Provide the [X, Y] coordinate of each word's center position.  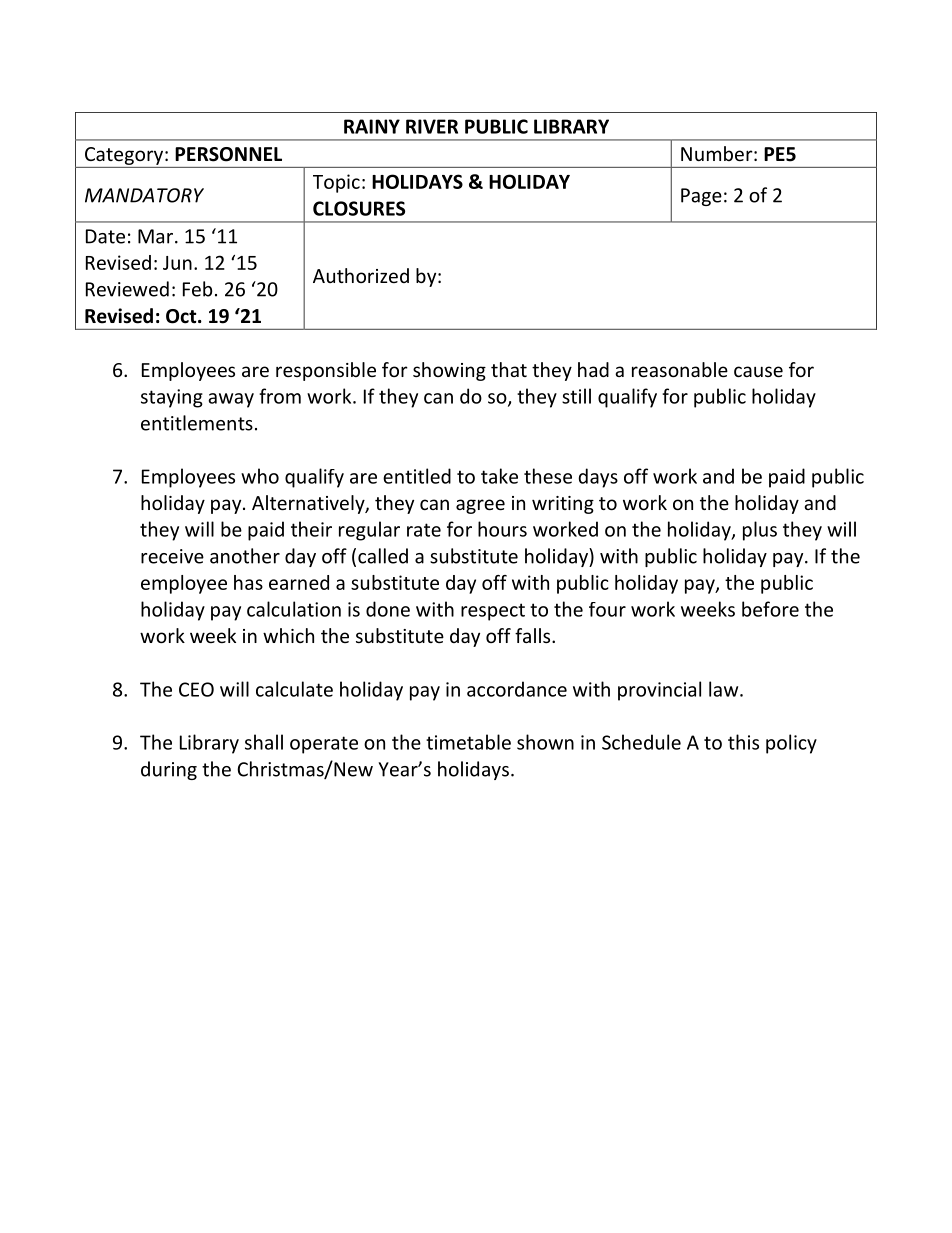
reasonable [680, 369]
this [743, 742]
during [169, 770]
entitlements [197, 423]
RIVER [432, 126]
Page [701, 197]
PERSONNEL [228, 154]
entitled [417, 476]
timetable [468, 742]
